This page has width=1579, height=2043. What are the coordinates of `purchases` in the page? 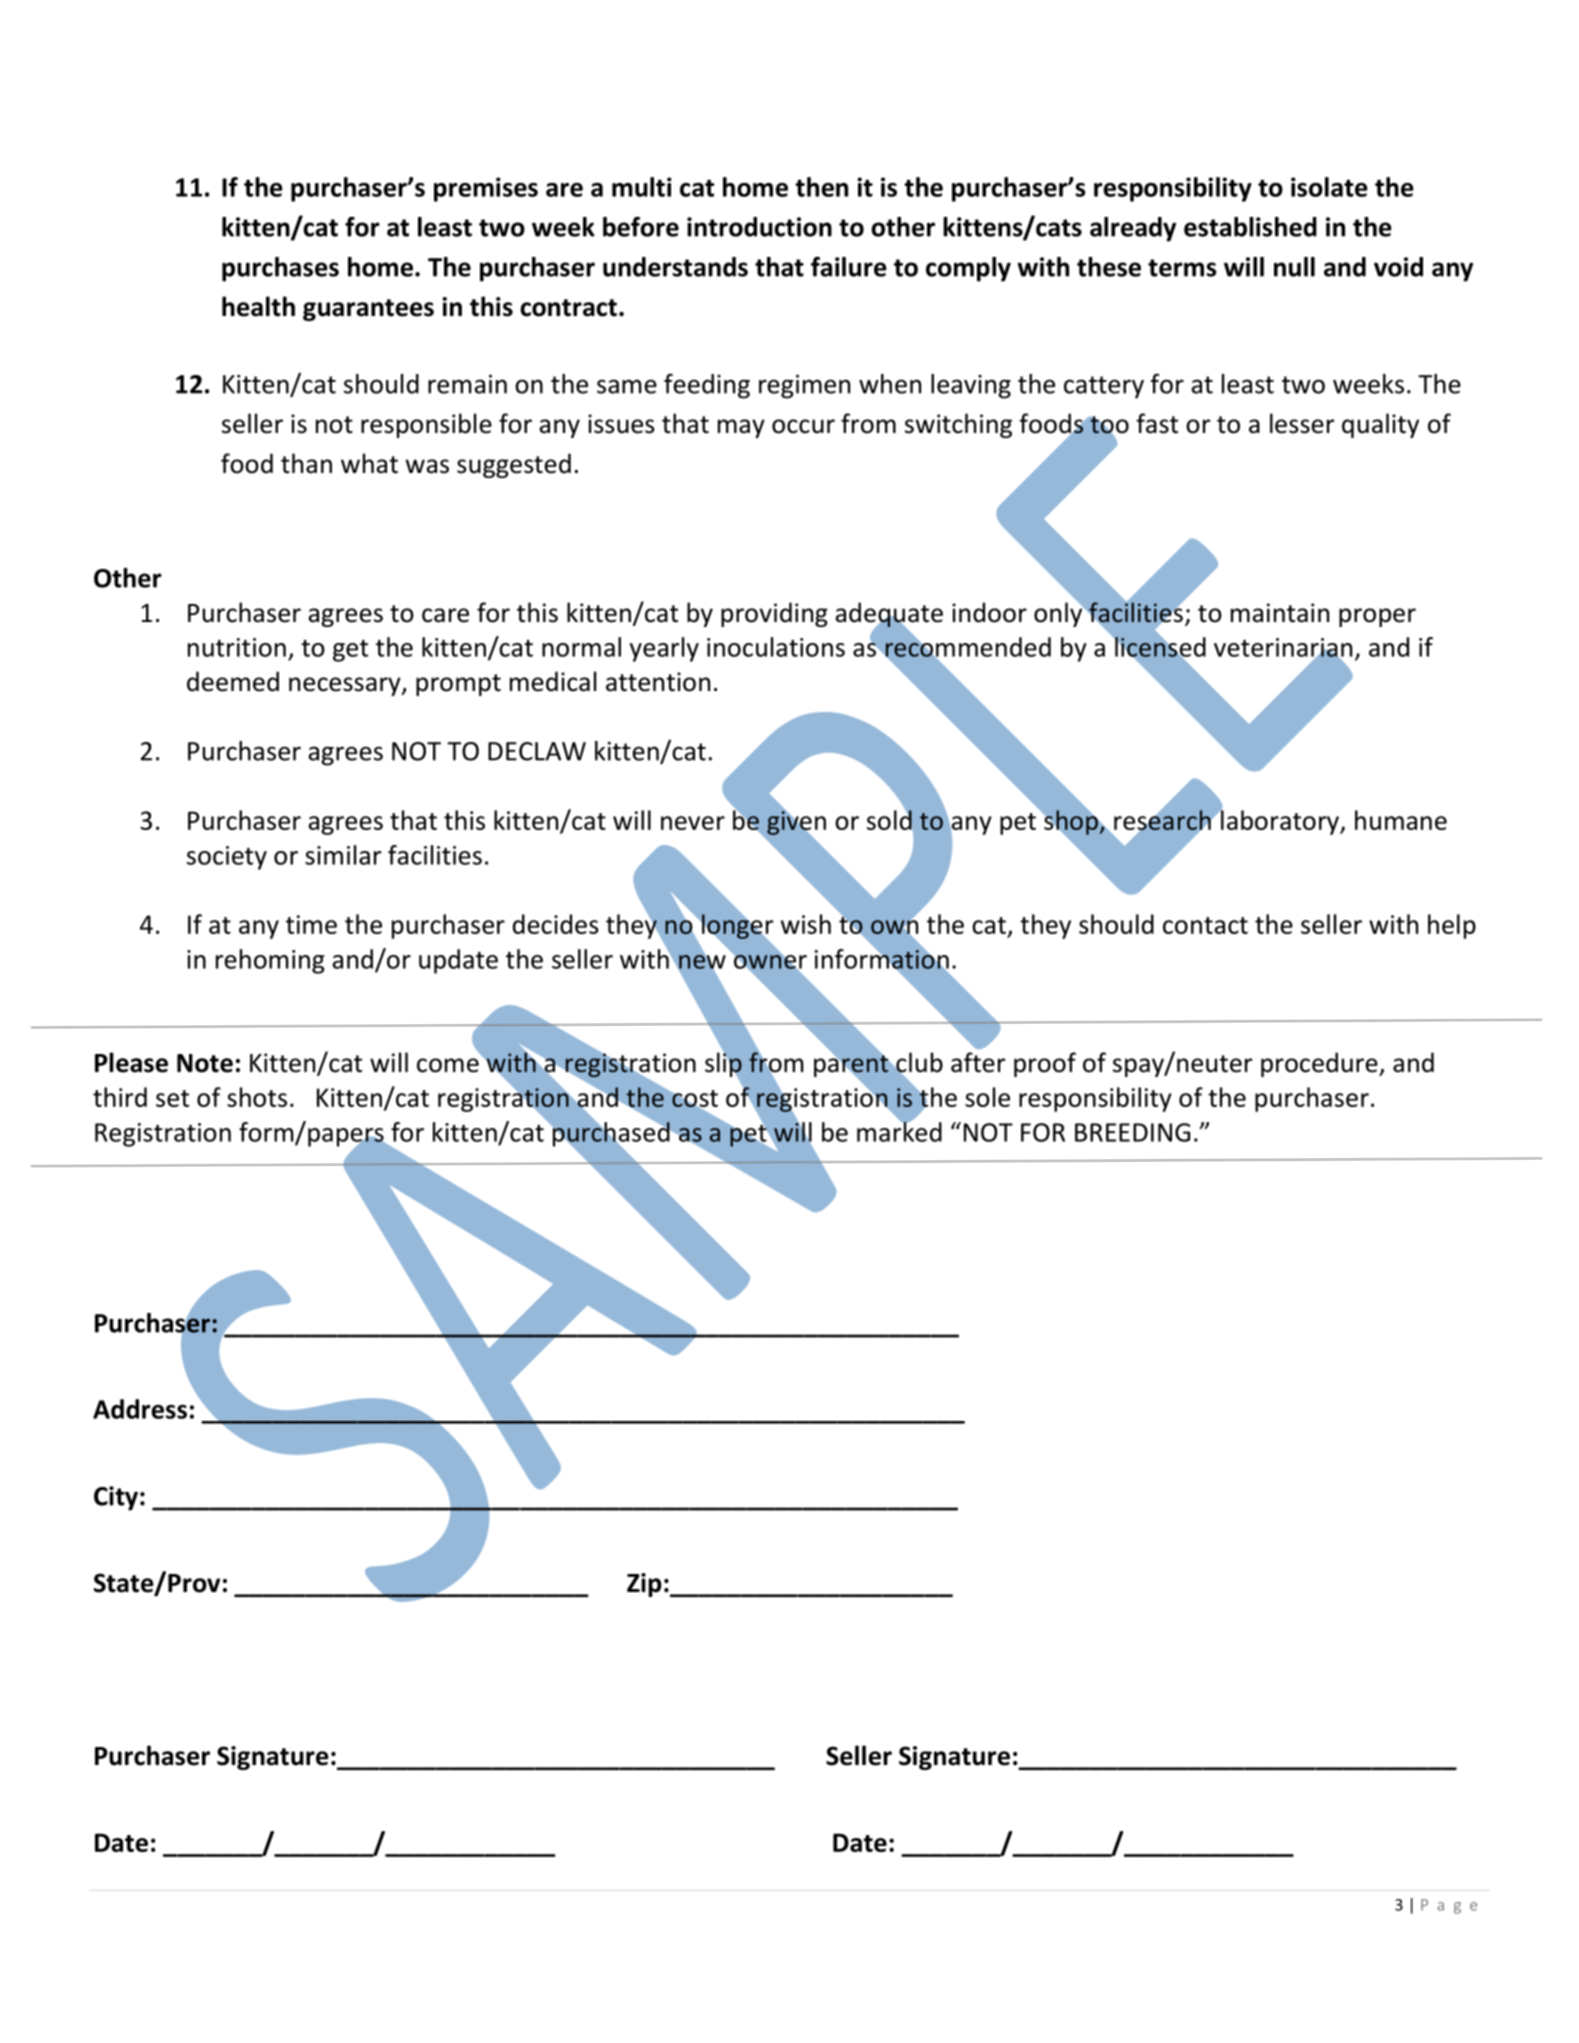 It's located at (280, 269).
